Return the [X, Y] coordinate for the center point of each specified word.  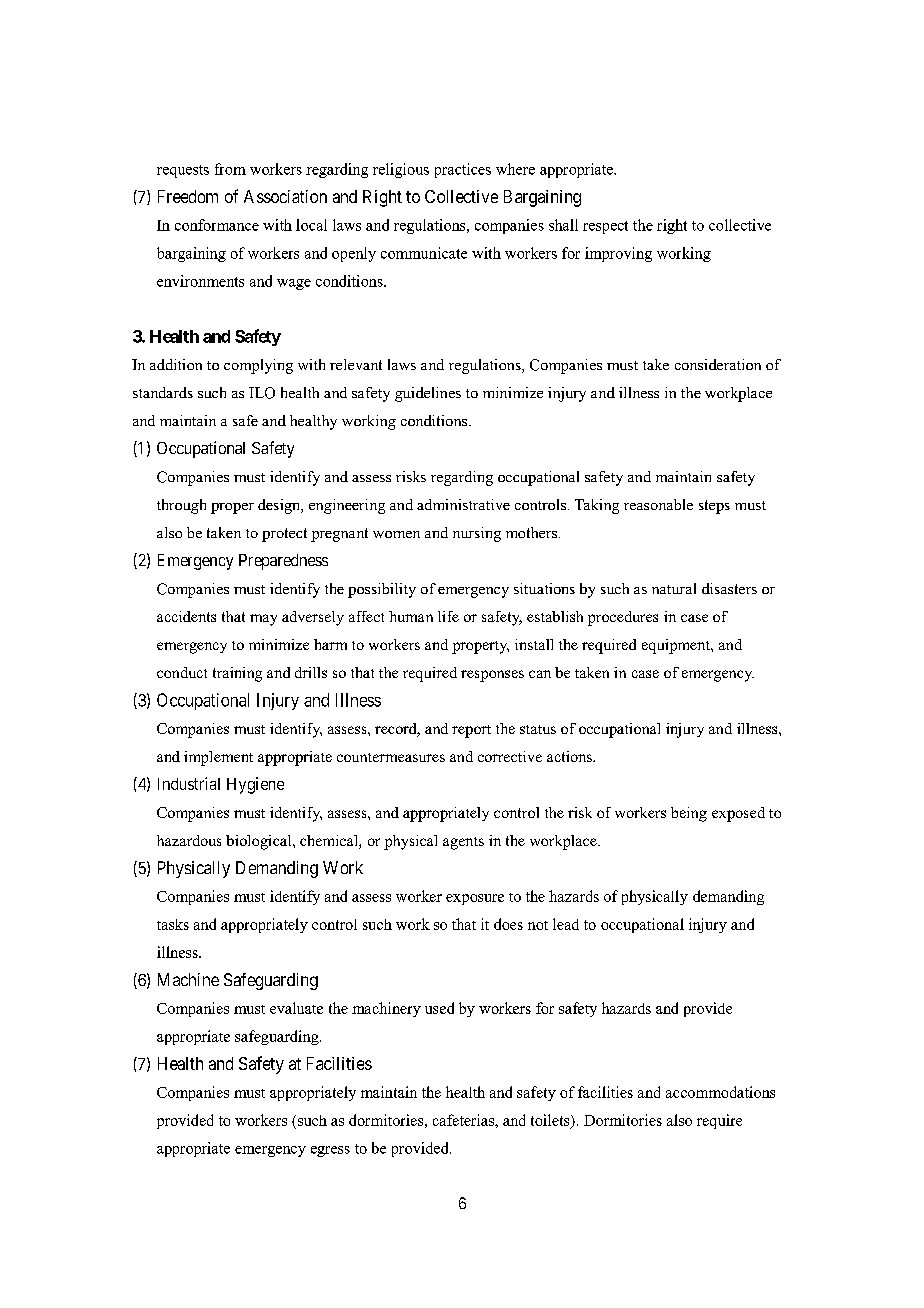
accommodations [720, 1092]
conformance [217, 225]
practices [463, 170]
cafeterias [464, 1120]
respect [605, 227]
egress [330, 1151]
